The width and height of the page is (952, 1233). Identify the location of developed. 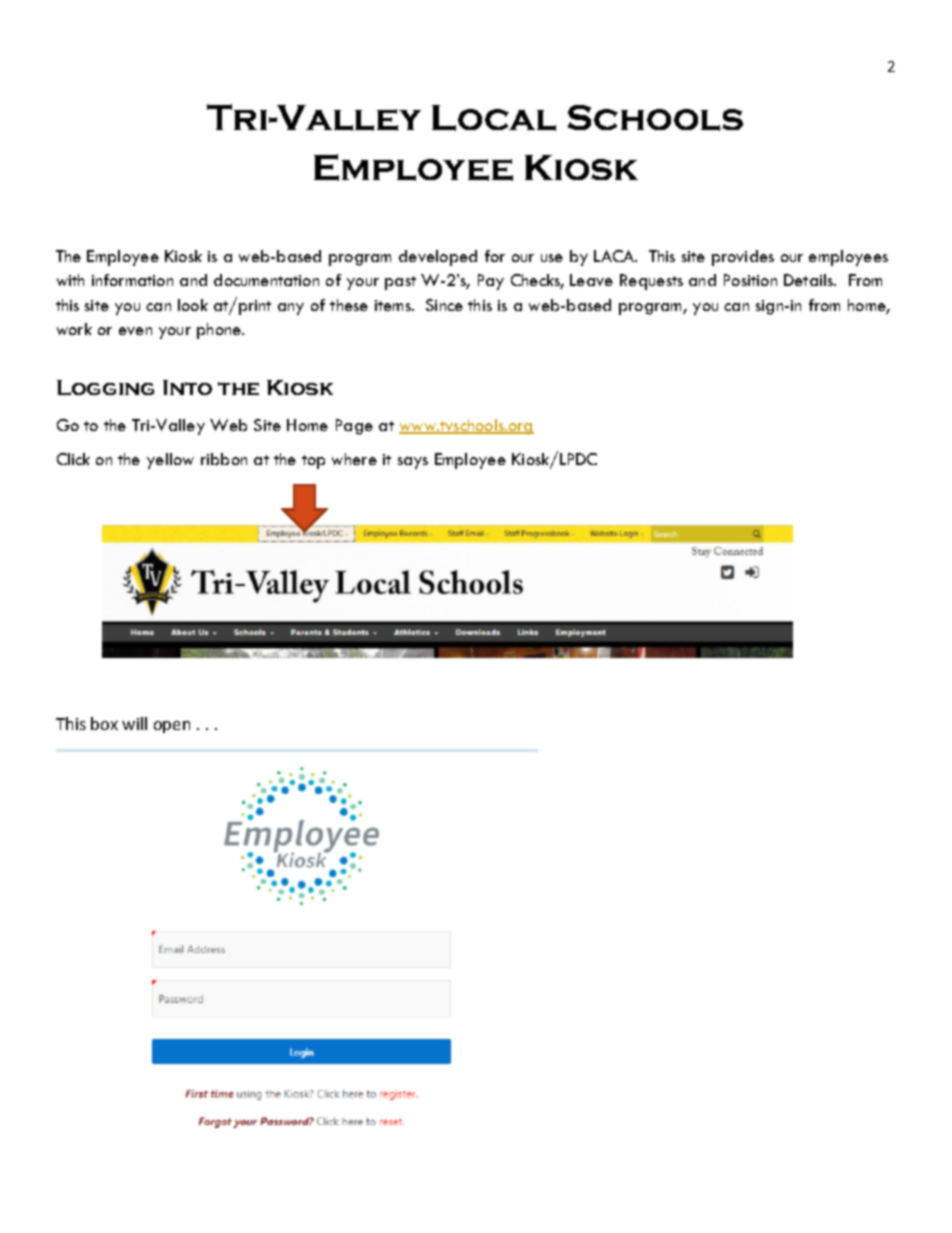
(438, 258).
